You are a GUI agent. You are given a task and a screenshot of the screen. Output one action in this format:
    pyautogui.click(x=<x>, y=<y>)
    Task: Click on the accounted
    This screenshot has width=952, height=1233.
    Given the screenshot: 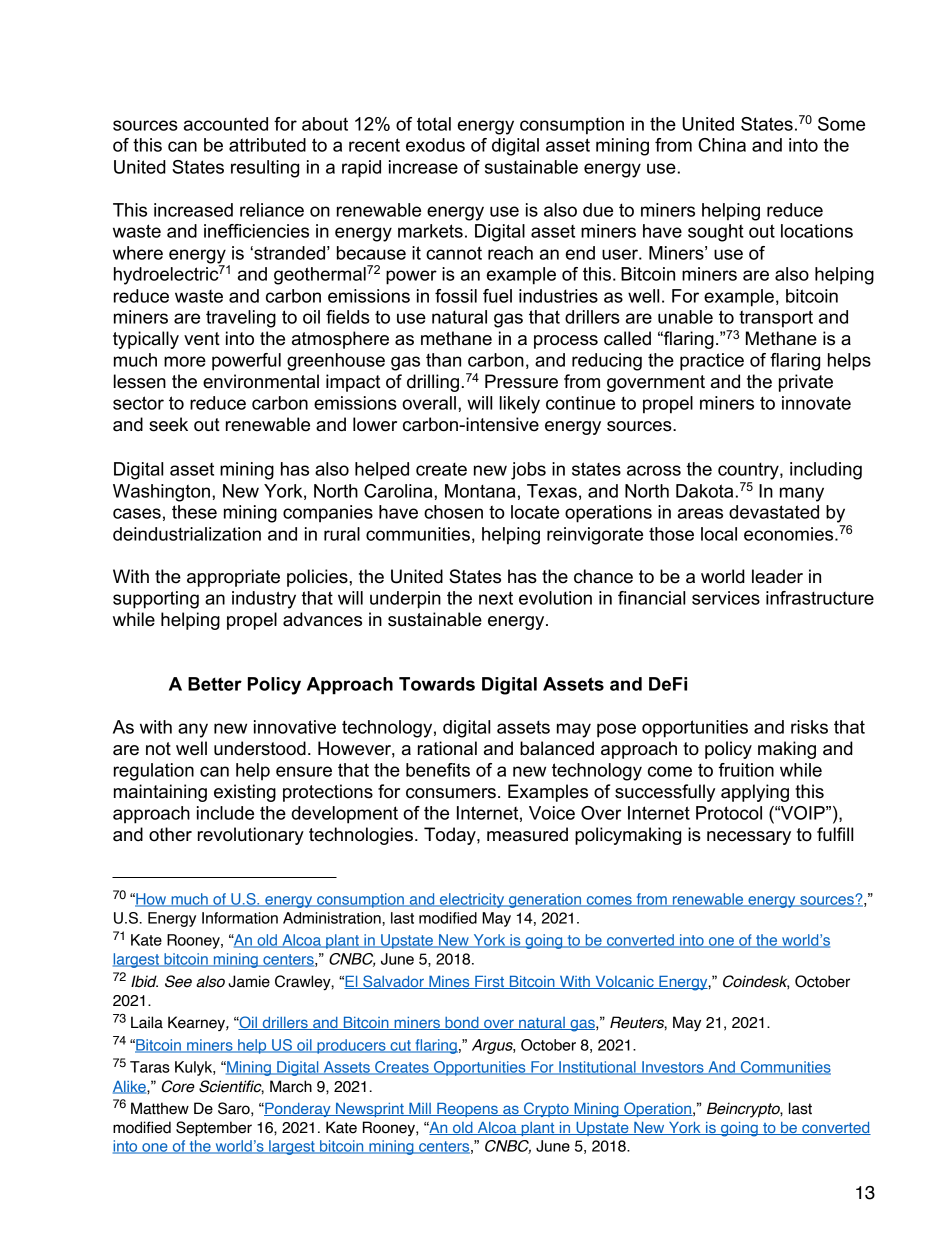 What is the action you would take?
    pyautogui.click(x=226, y=124)
